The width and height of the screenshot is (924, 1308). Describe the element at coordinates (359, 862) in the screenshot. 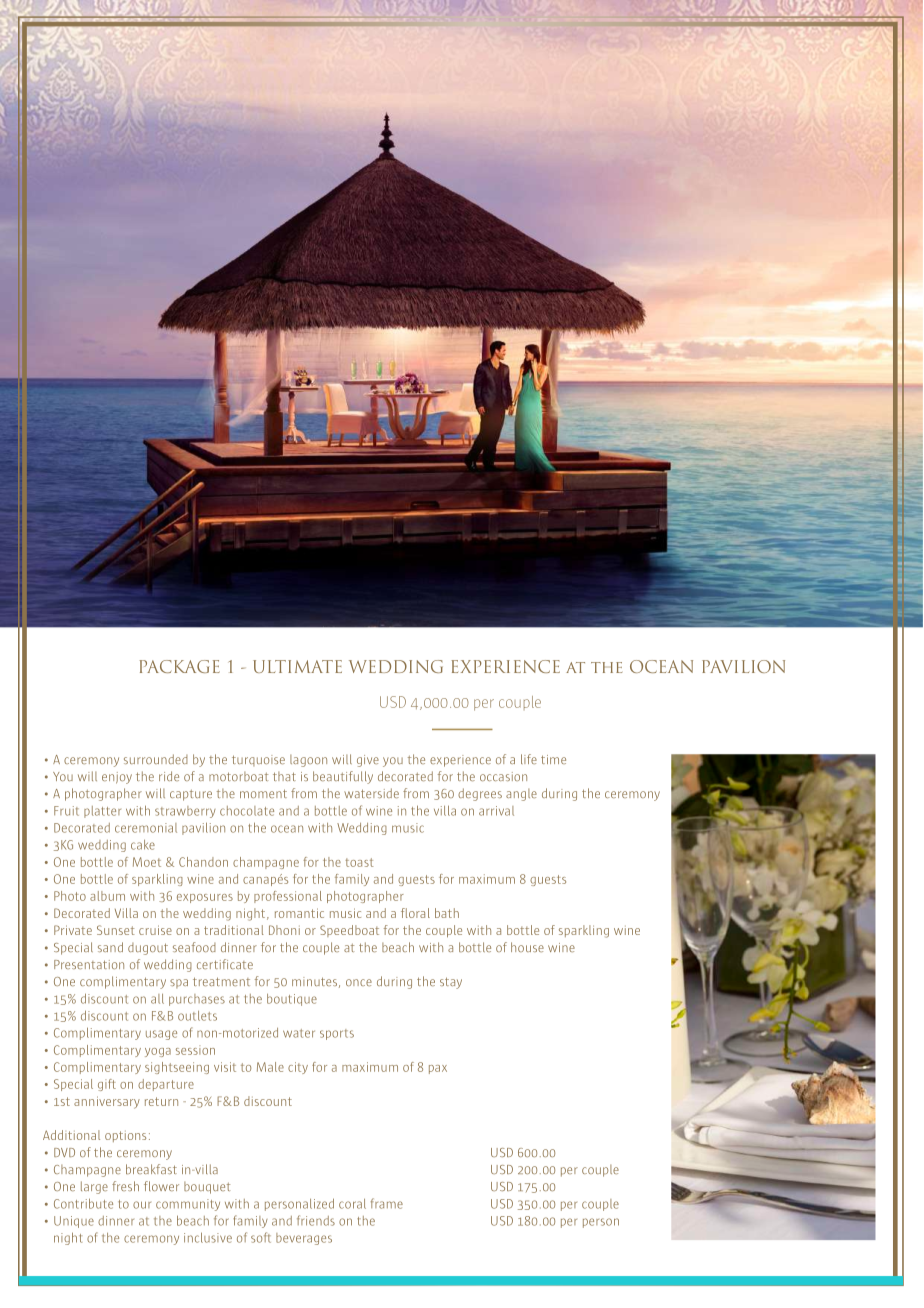

I see `toast` at that location.
